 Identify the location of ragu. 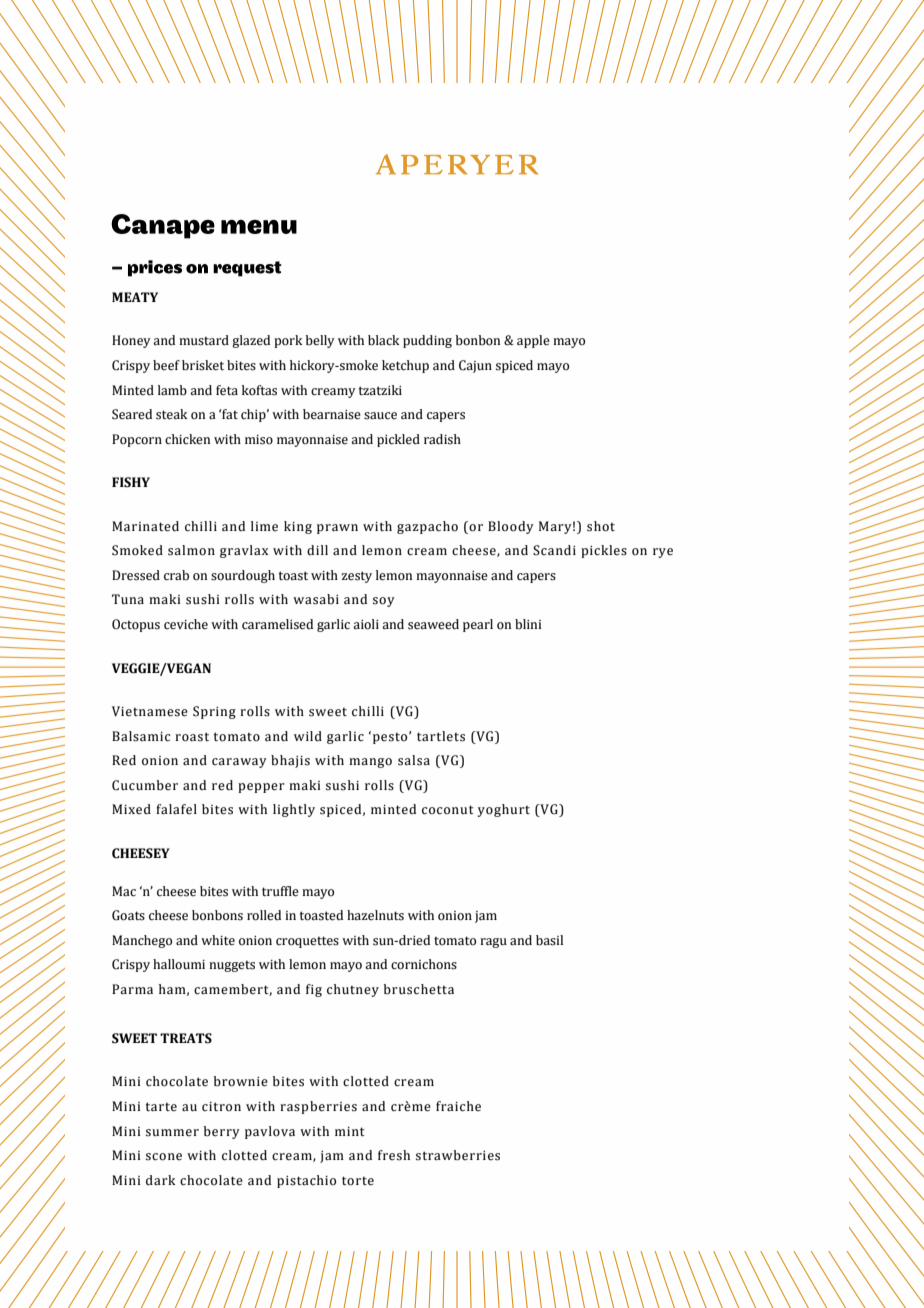
(493, 943).
